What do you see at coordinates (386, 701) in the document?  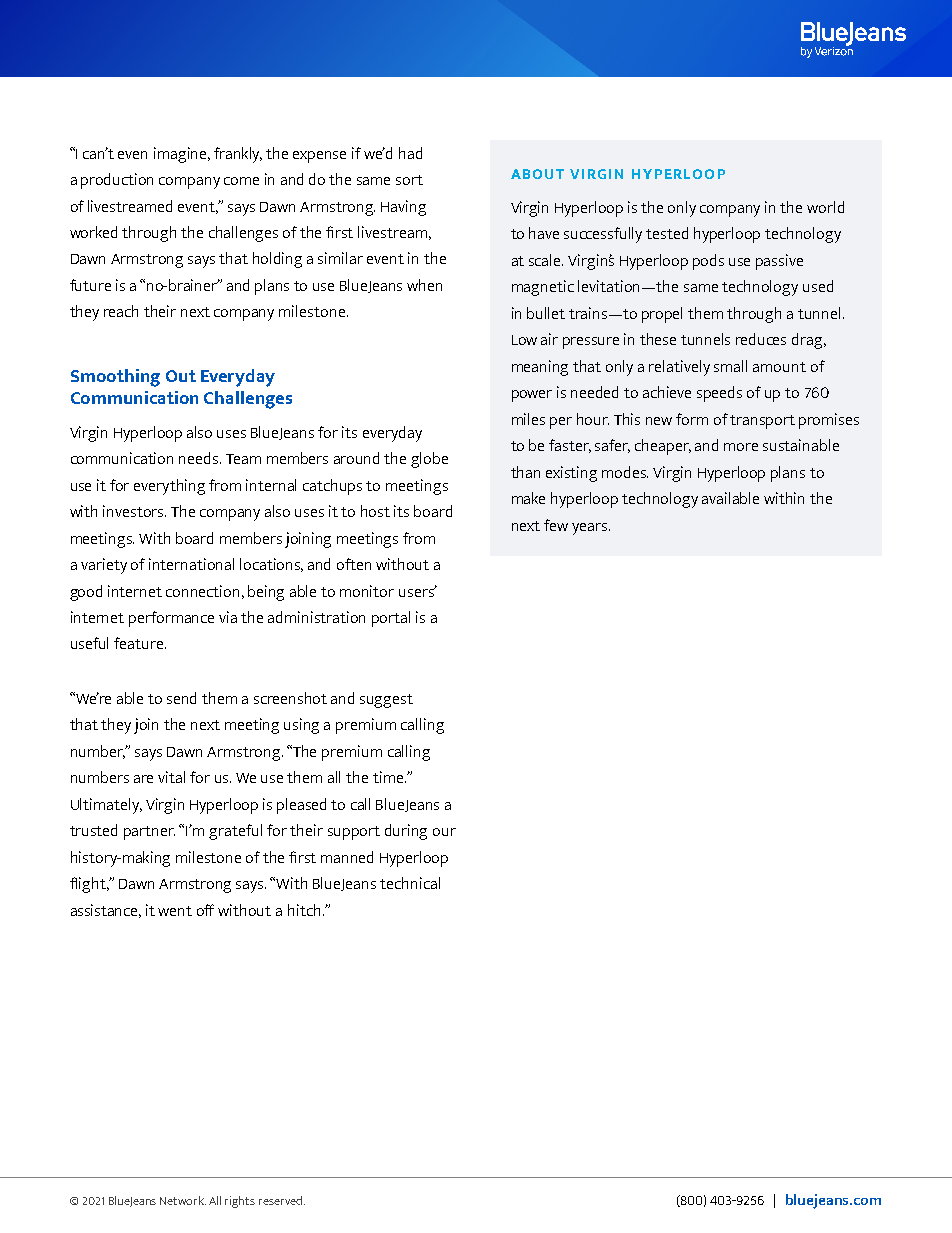 I see `suggest` at bounding box center [386, 701].
